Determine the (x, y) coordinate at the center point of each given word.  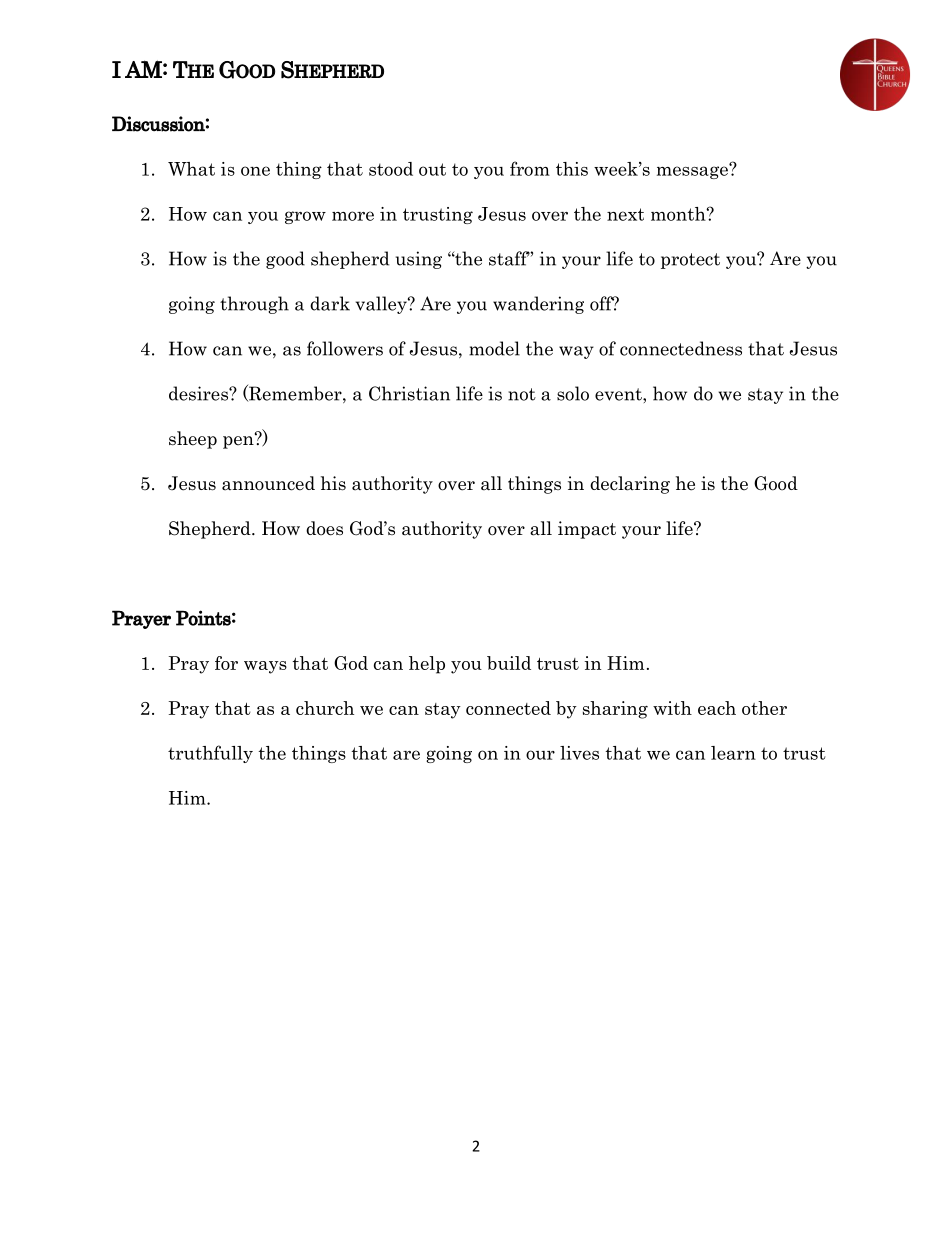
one (255, 171)
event (619, 394)
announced (268, 483)
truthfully (210, 754)
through (254, 305)
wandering (538, 305)
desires (199, 393)
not (522, 394)
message (693, 171)
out (432, 169)
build (509, 663)
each (717, 708)
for (226, 663)
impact (587, 530)
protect (690, 261)
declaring (630, 485)
